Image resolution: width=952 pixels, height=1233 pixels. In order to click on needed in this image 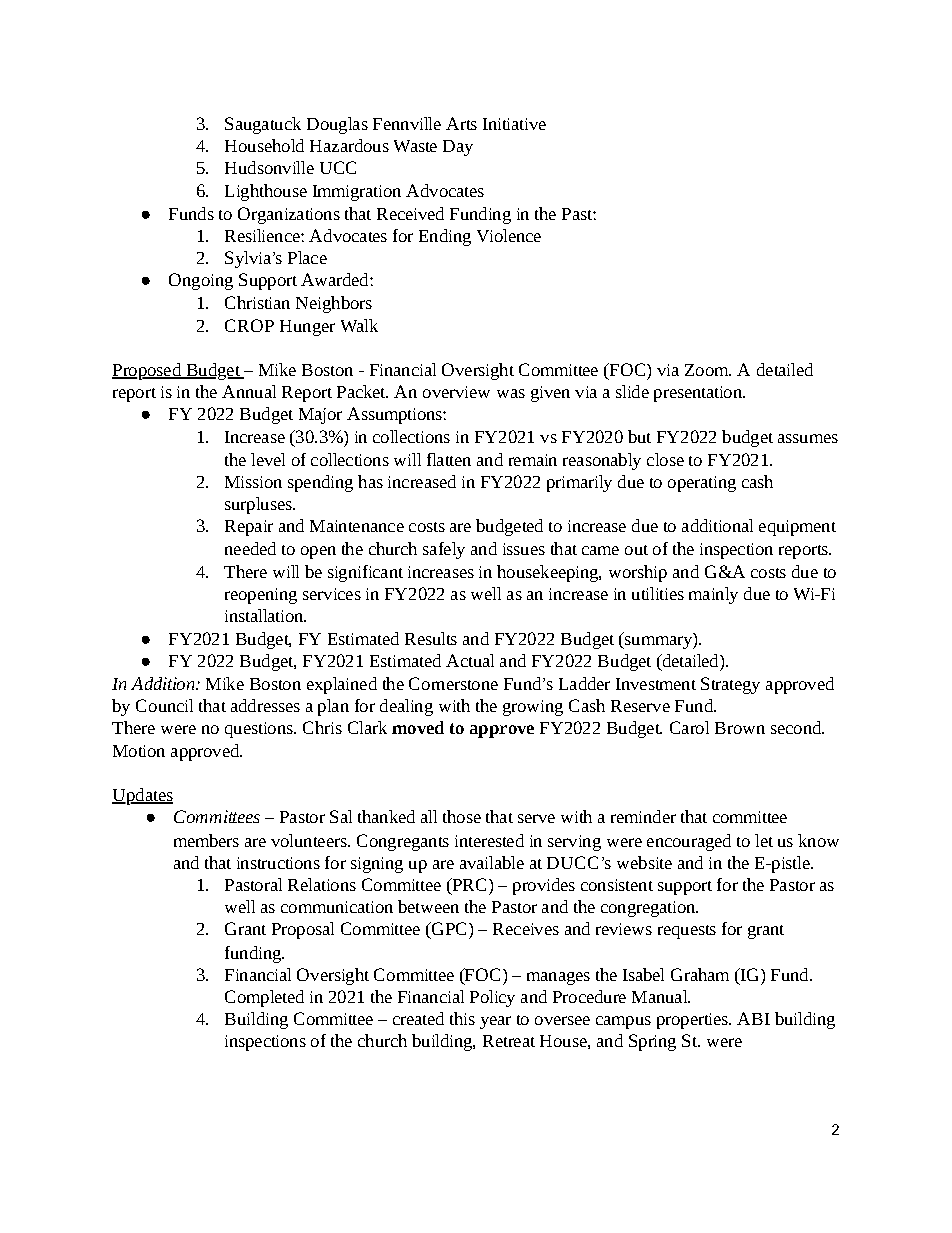, I will do `click(250, 548)`.
